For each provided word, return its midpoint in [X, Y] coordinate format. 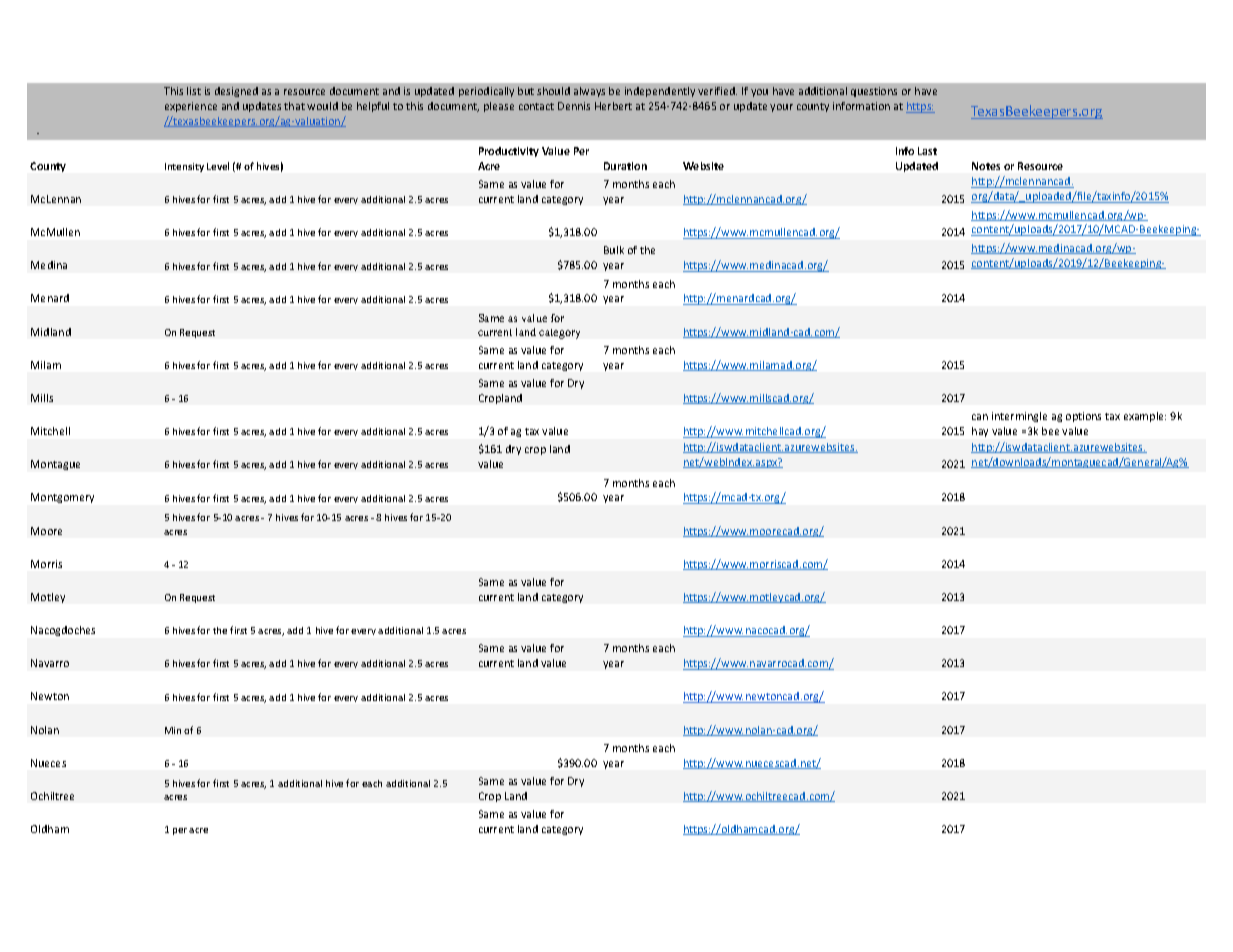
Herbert [613, 106]
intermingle [1019, 417]
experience [191, 107]
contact [536, 106]
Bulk [614, 250]
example [1145, 417]
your [781, 108]
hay [980, 432]
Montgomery [62, 498]
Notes [986, 166]
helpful [373, 107]
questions [874, 92]
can [980, 417]
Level [218, 166]
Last [927, 151]
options [1083, 417]
